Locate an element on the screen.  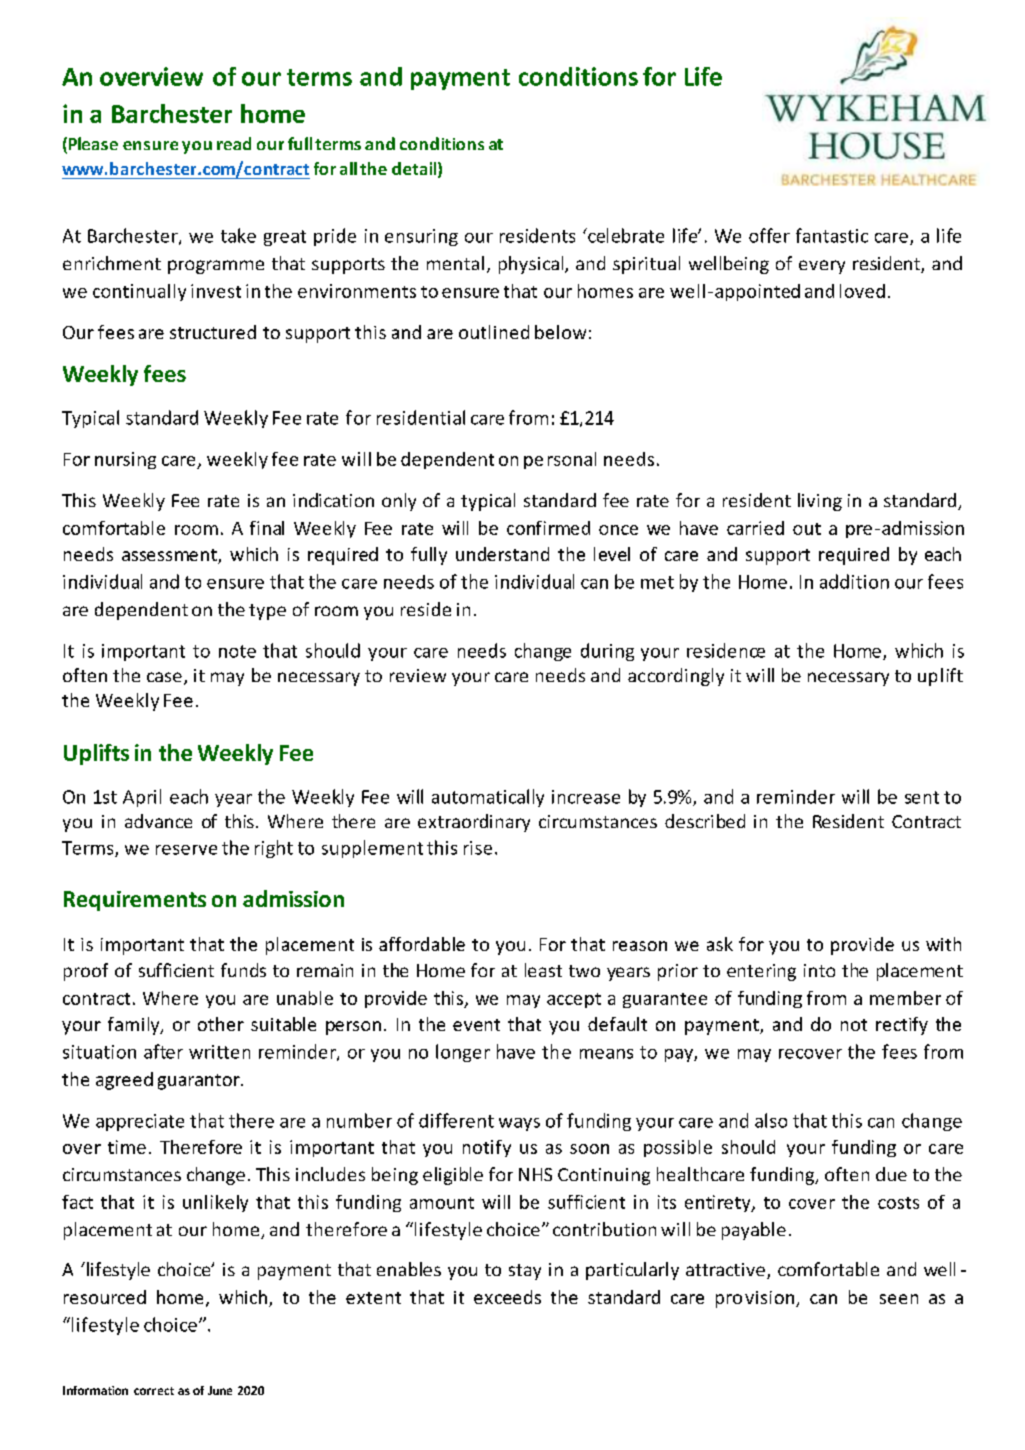
ensuring is located at coordinates (421, 237).
